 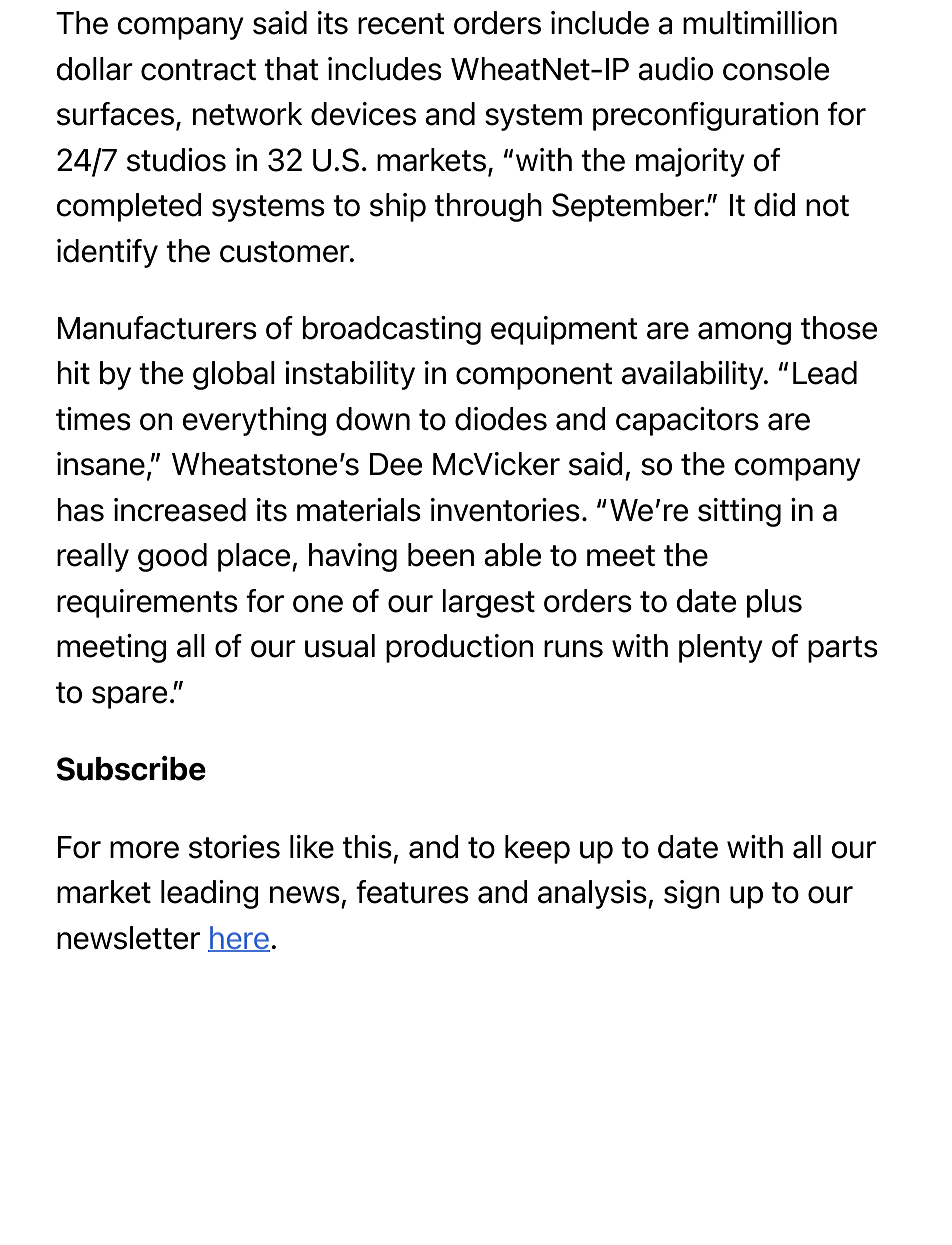 What do you see at coordinates (460, 648) in the image?
I see `production` at bounding box center [460, 648].
